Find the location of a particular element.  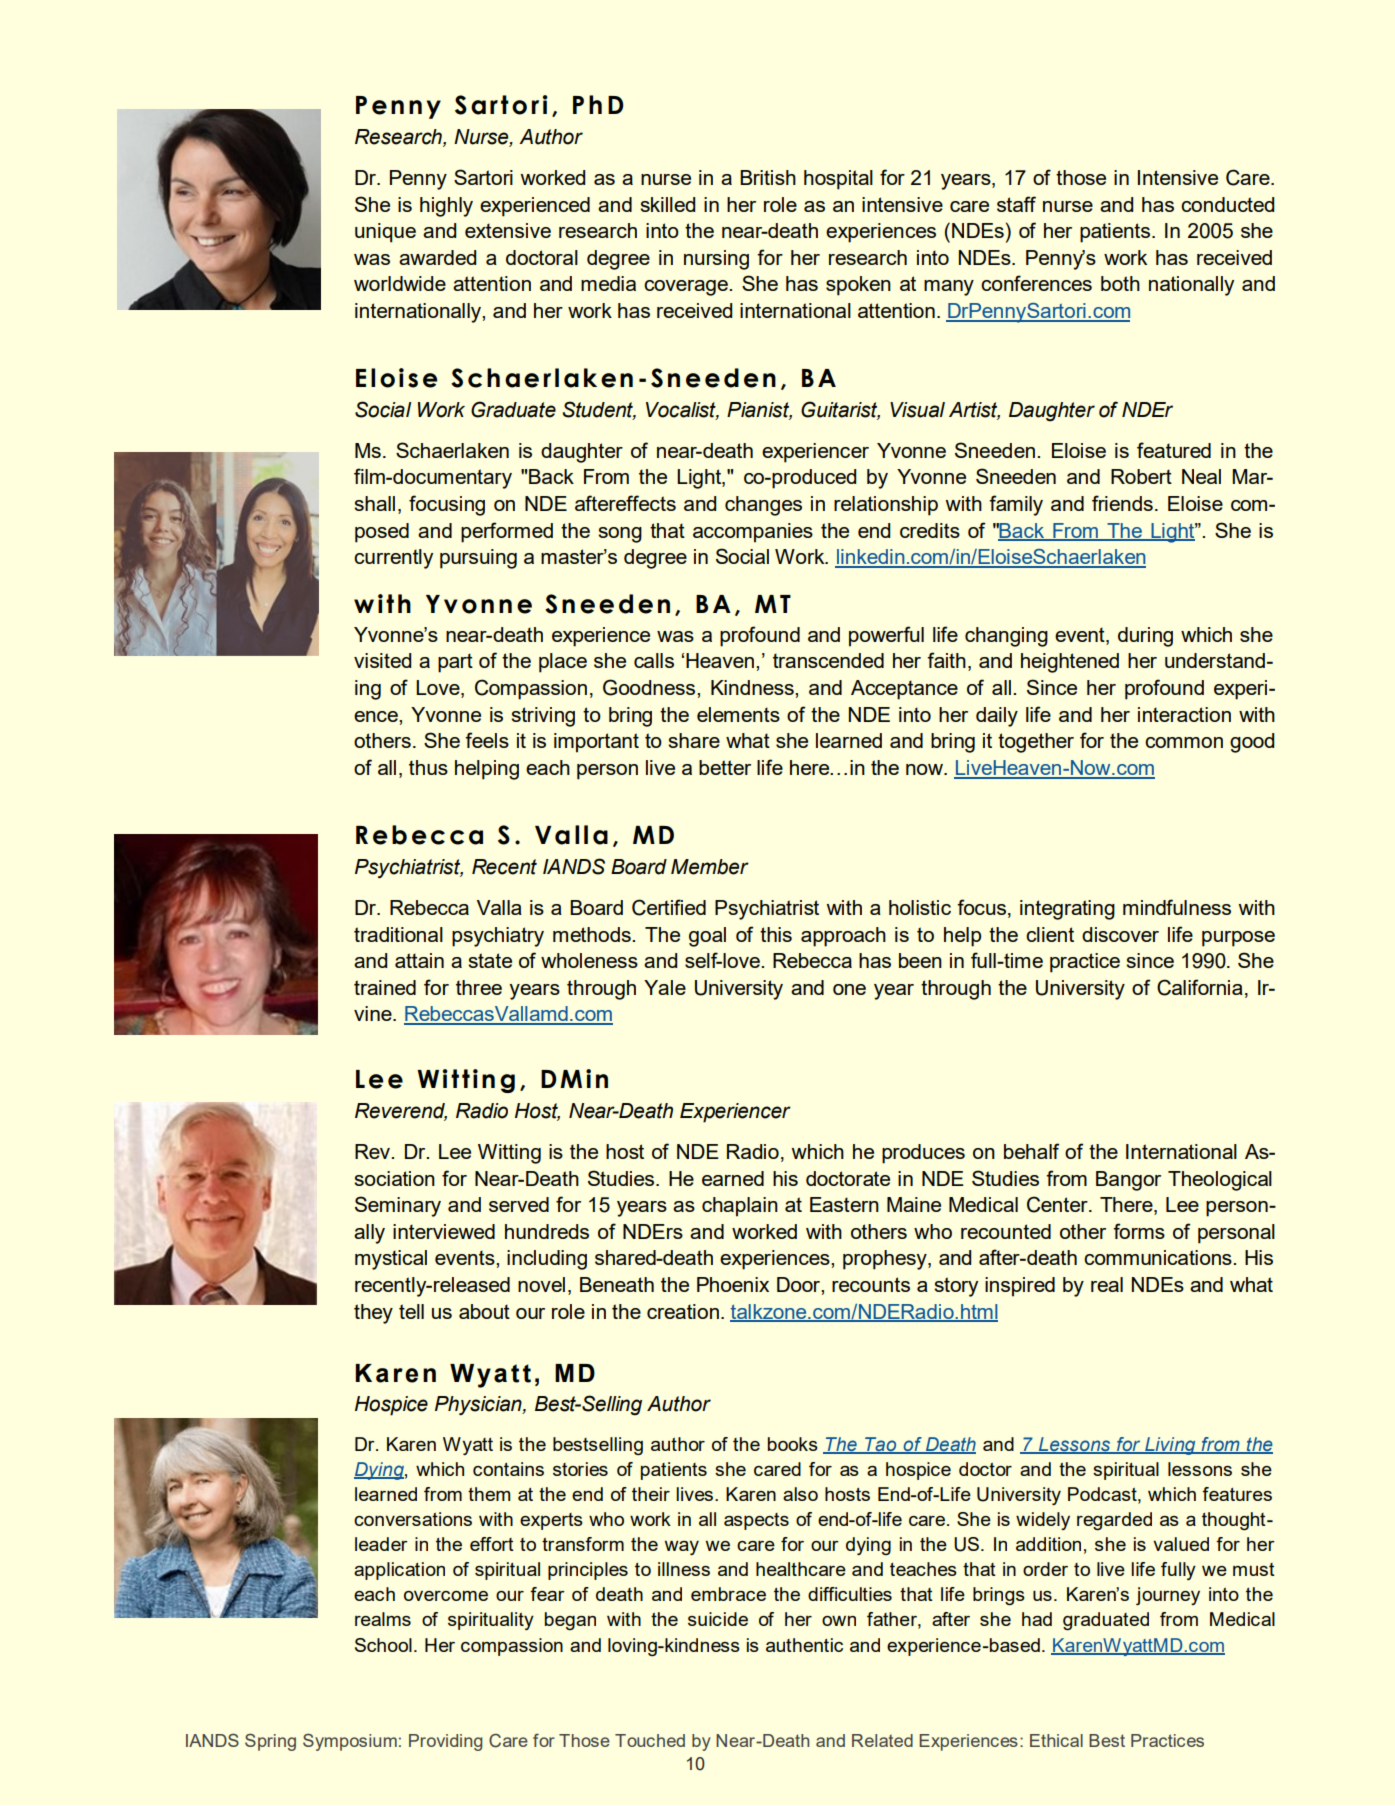

School is located at coordinates (383, 1645).
